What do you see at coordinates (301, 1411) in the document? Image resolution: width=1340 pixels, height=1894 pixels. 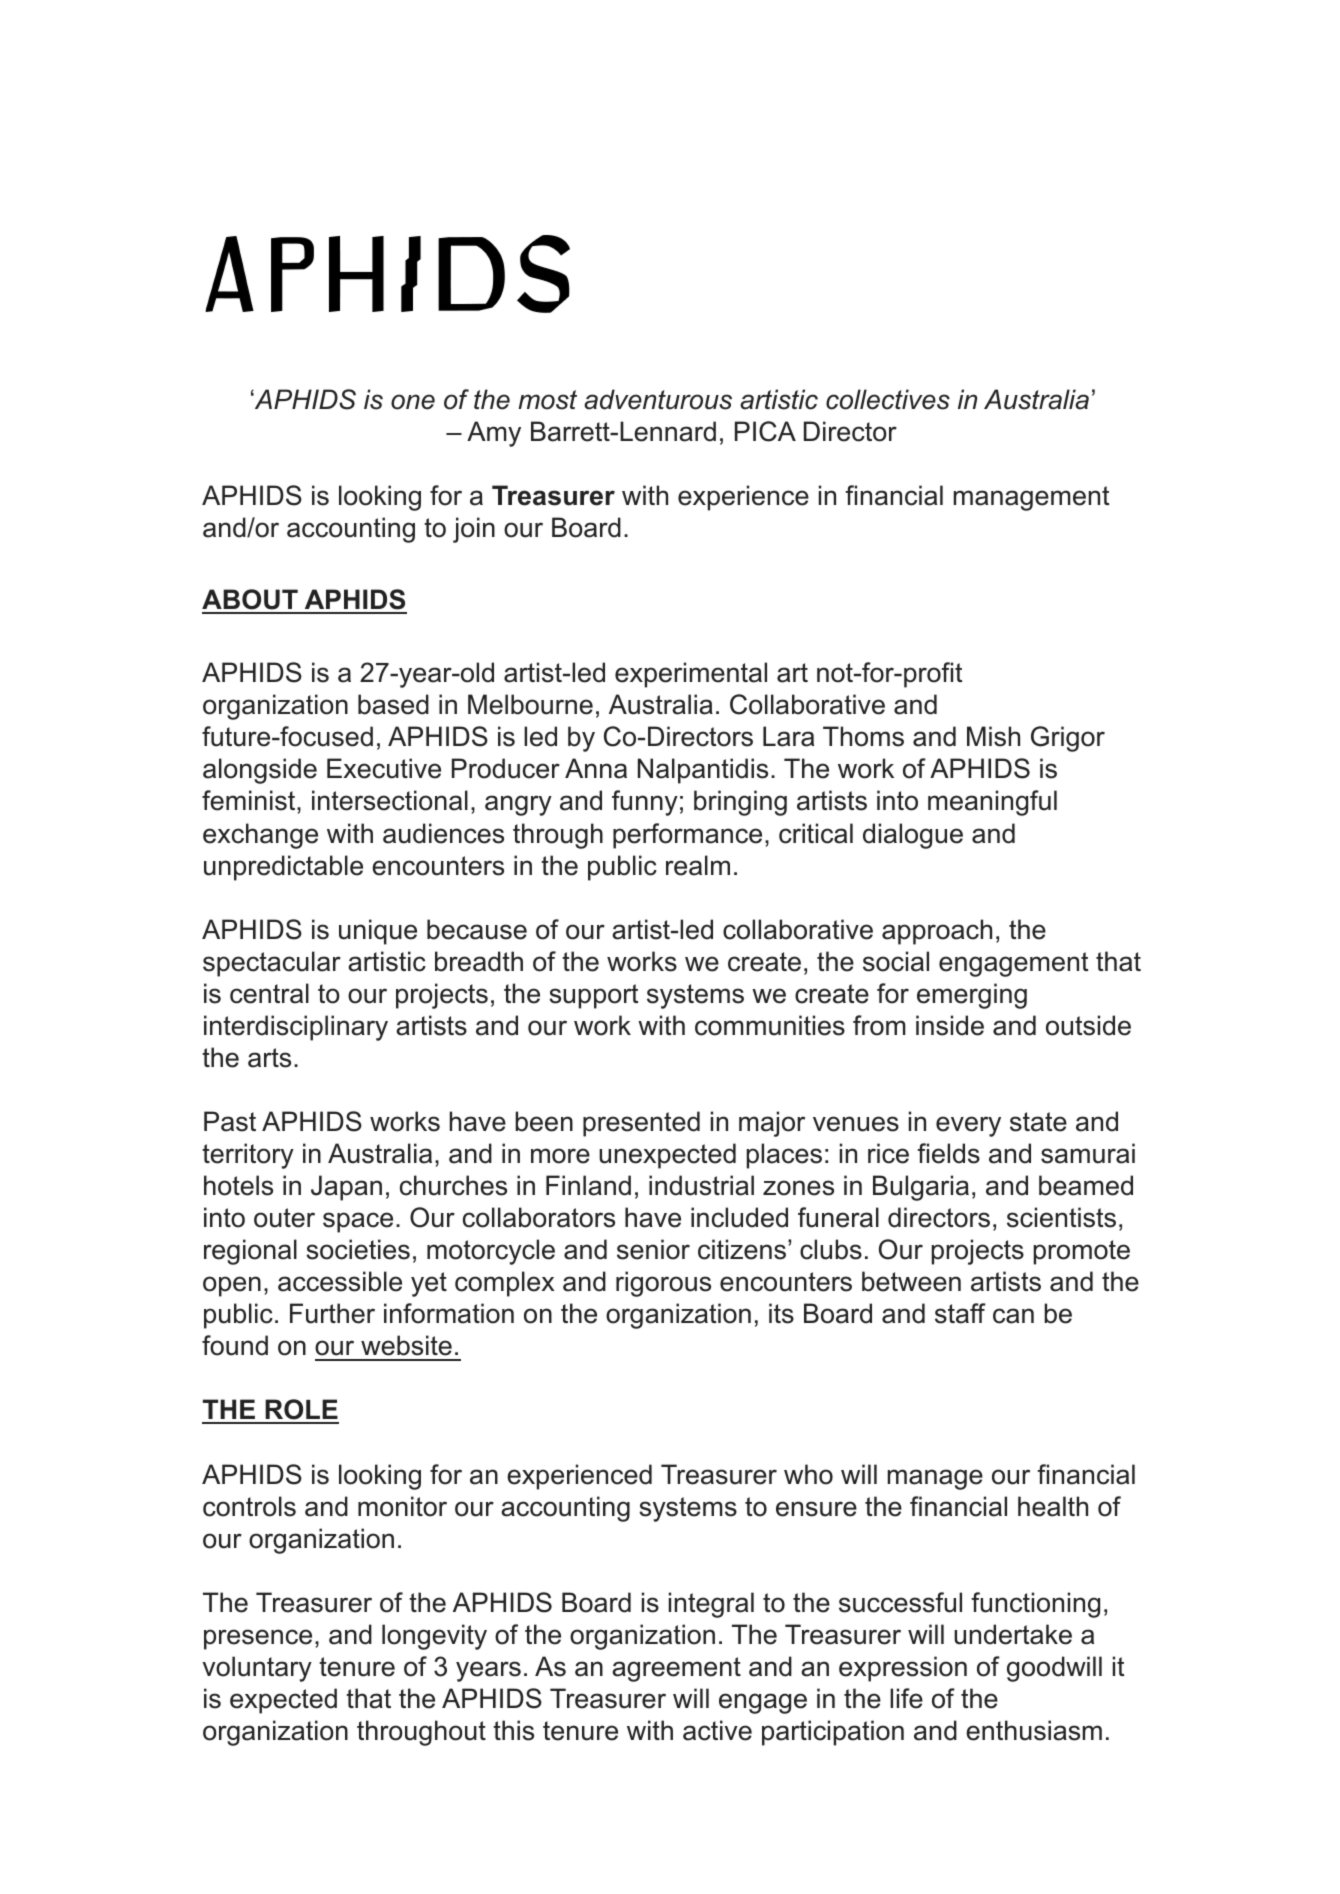 I see `ROLE` at bounding box center [301, 1411].
